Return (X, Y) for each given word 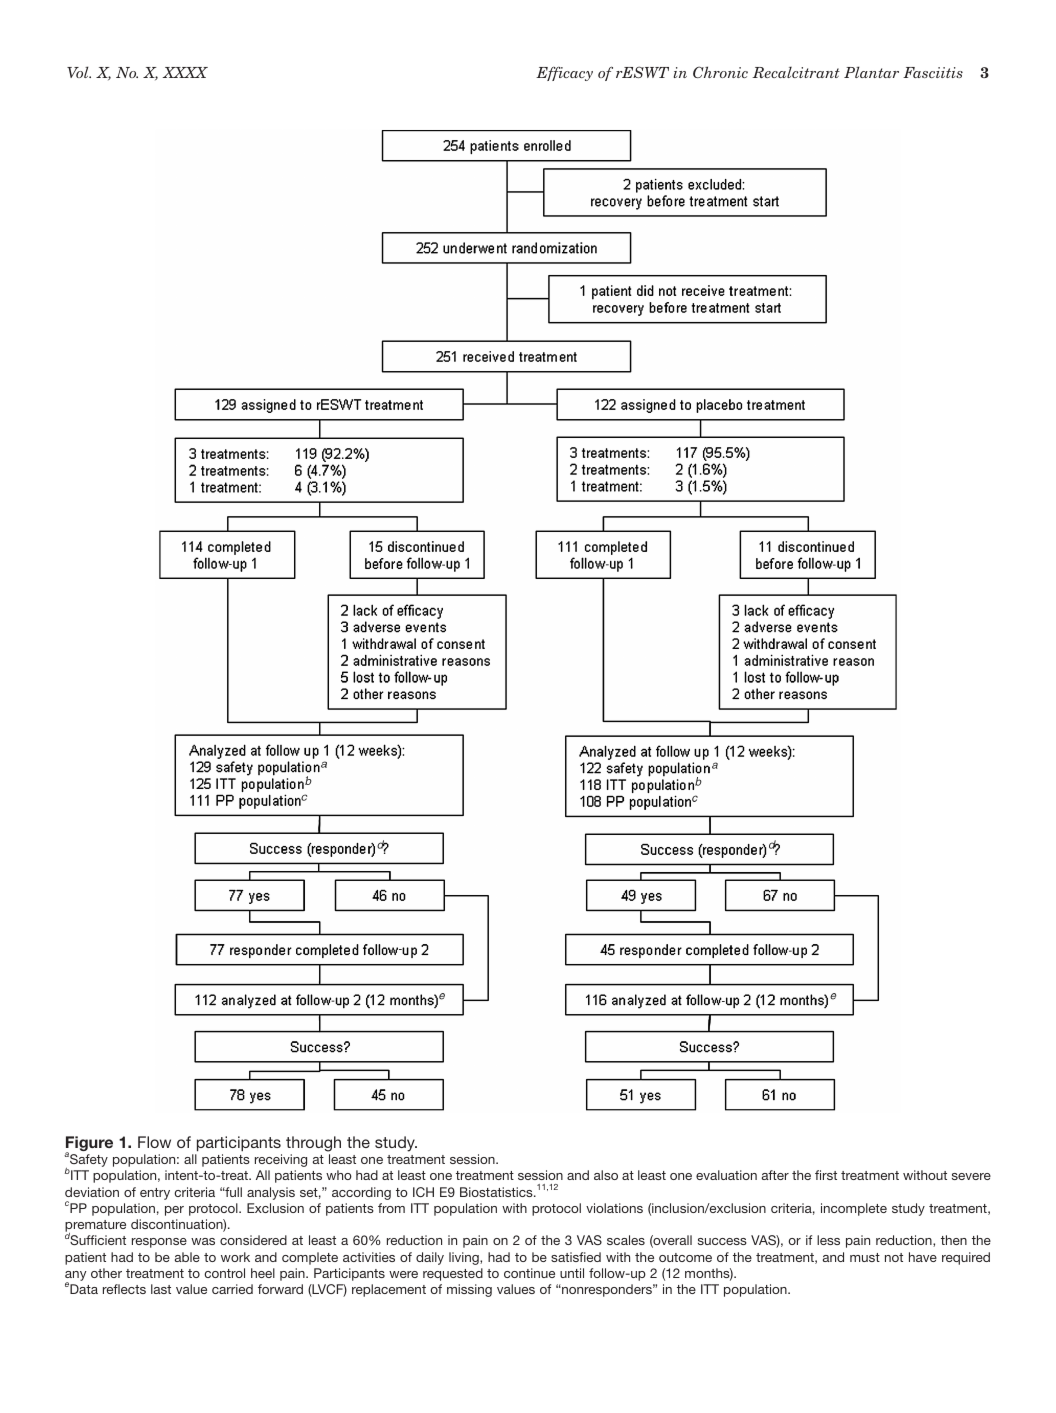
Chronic (720, 72)
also (606, 1175)
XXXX (185, 72)
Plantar (871, 72)
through (313, 1144)
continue (529, 1273)
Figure (89, 1145)
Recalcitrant (796, 72)
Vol (79, 72)
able (187, 1257)
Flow (154, 1142)
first (826, 1175)
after (775, 1175)
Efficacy (564, 74)
